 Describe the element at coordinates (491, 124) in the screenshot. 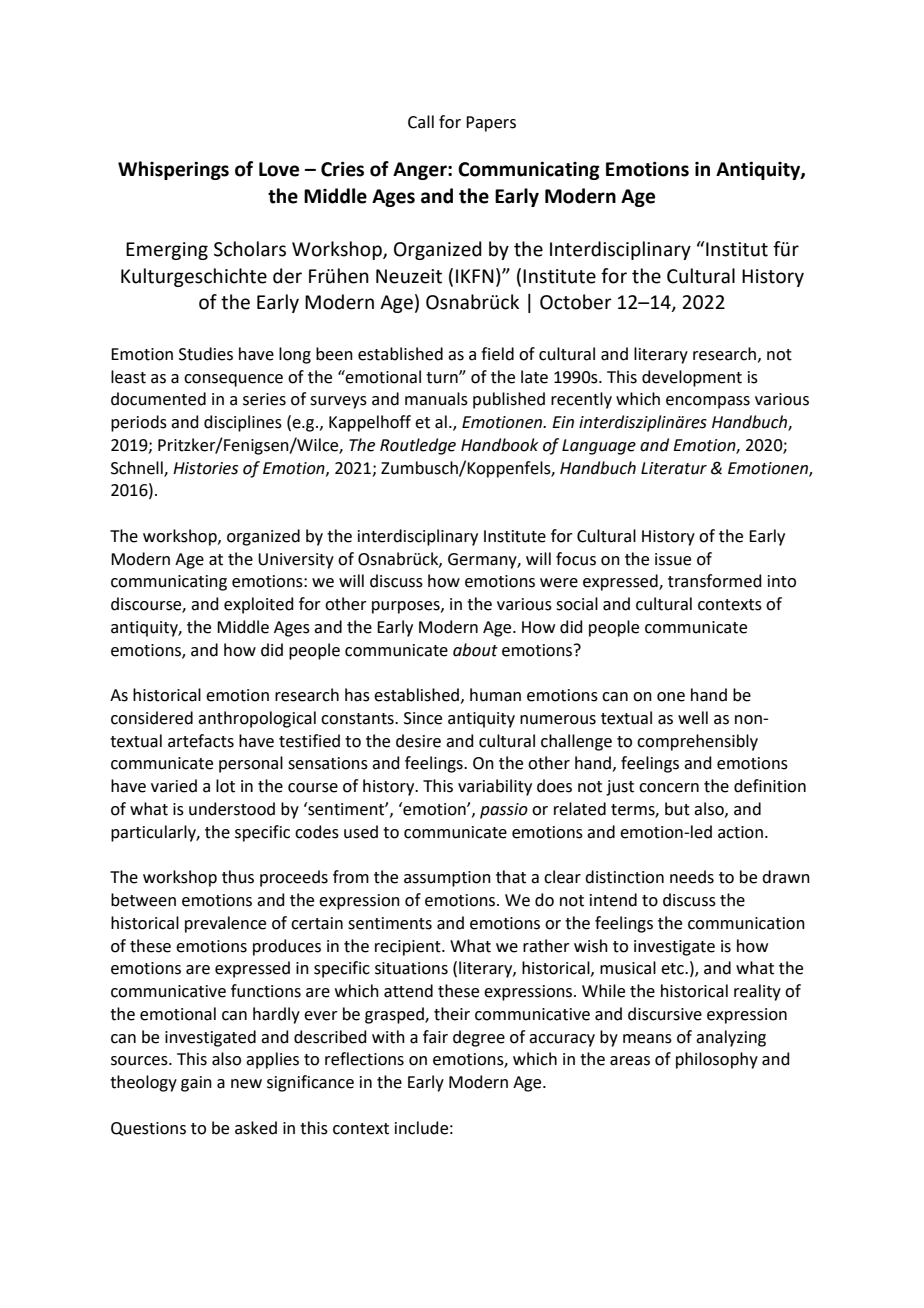

I see `Papers` at that location.
